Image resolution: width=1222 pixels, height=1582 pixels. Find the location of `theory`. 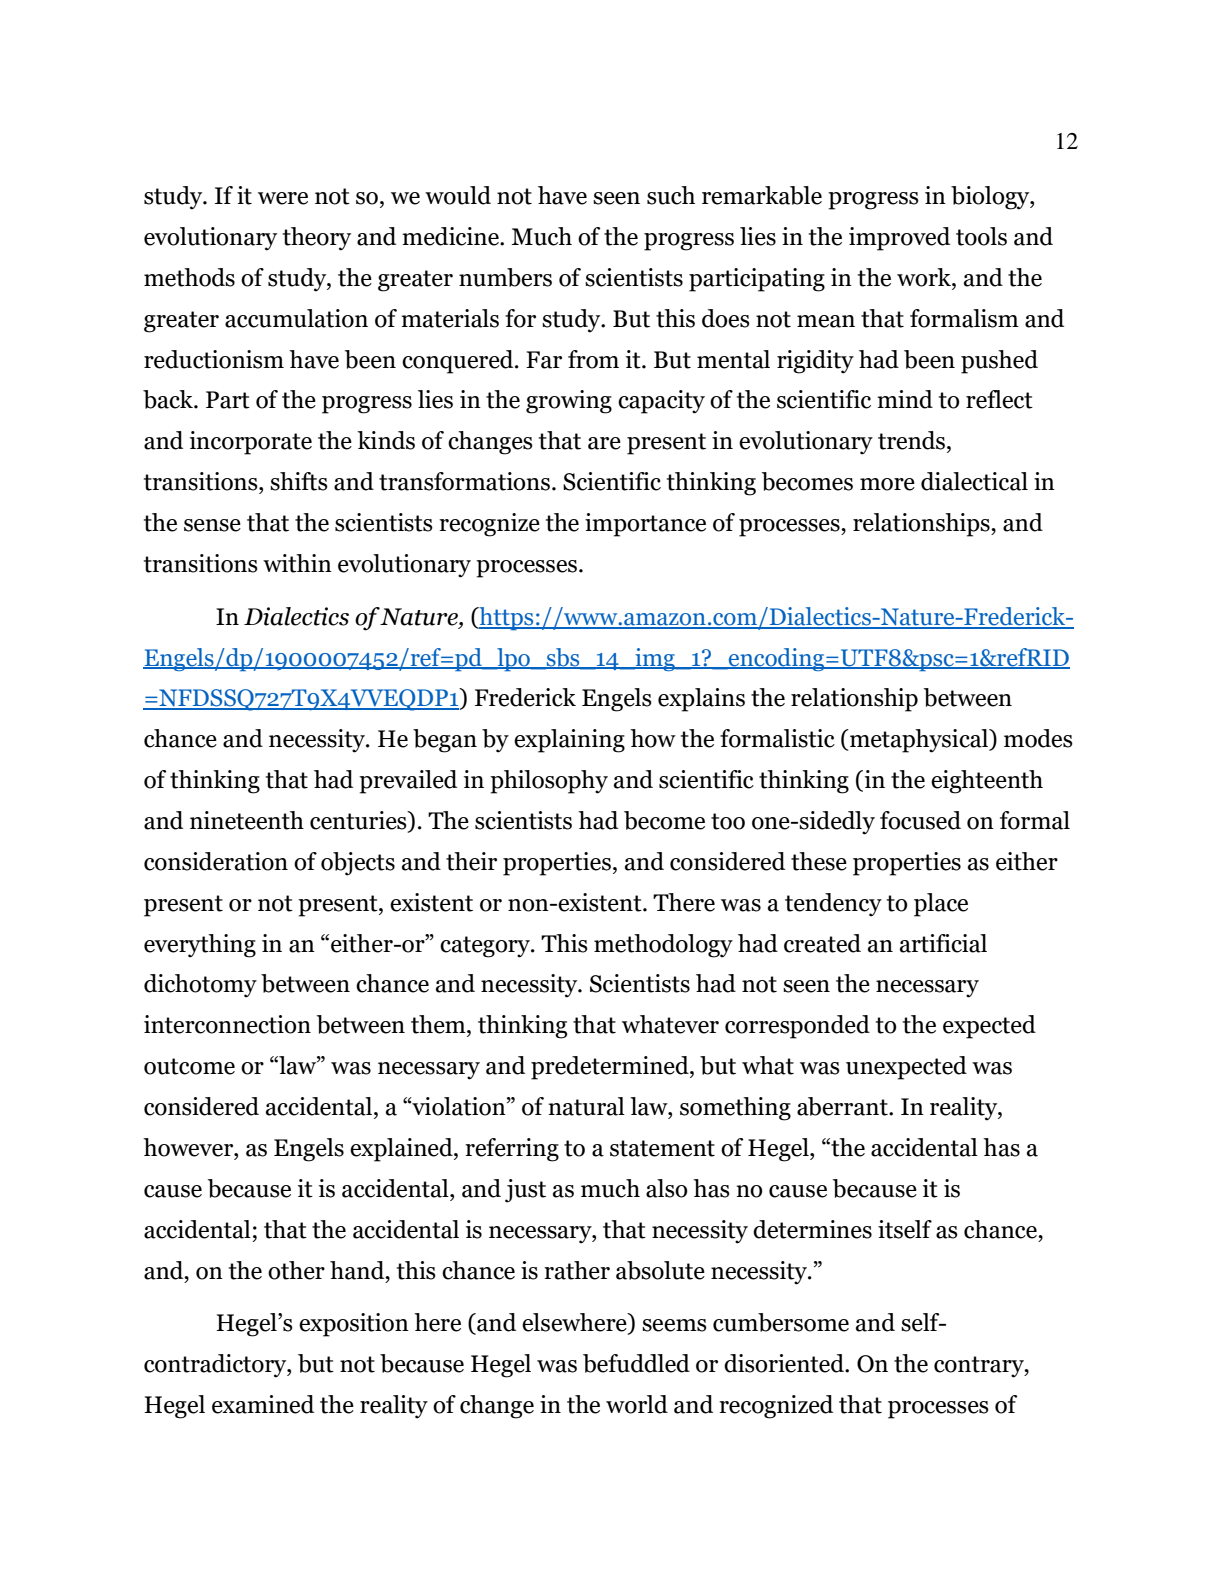

theory is located at coordinates (317, 239).
